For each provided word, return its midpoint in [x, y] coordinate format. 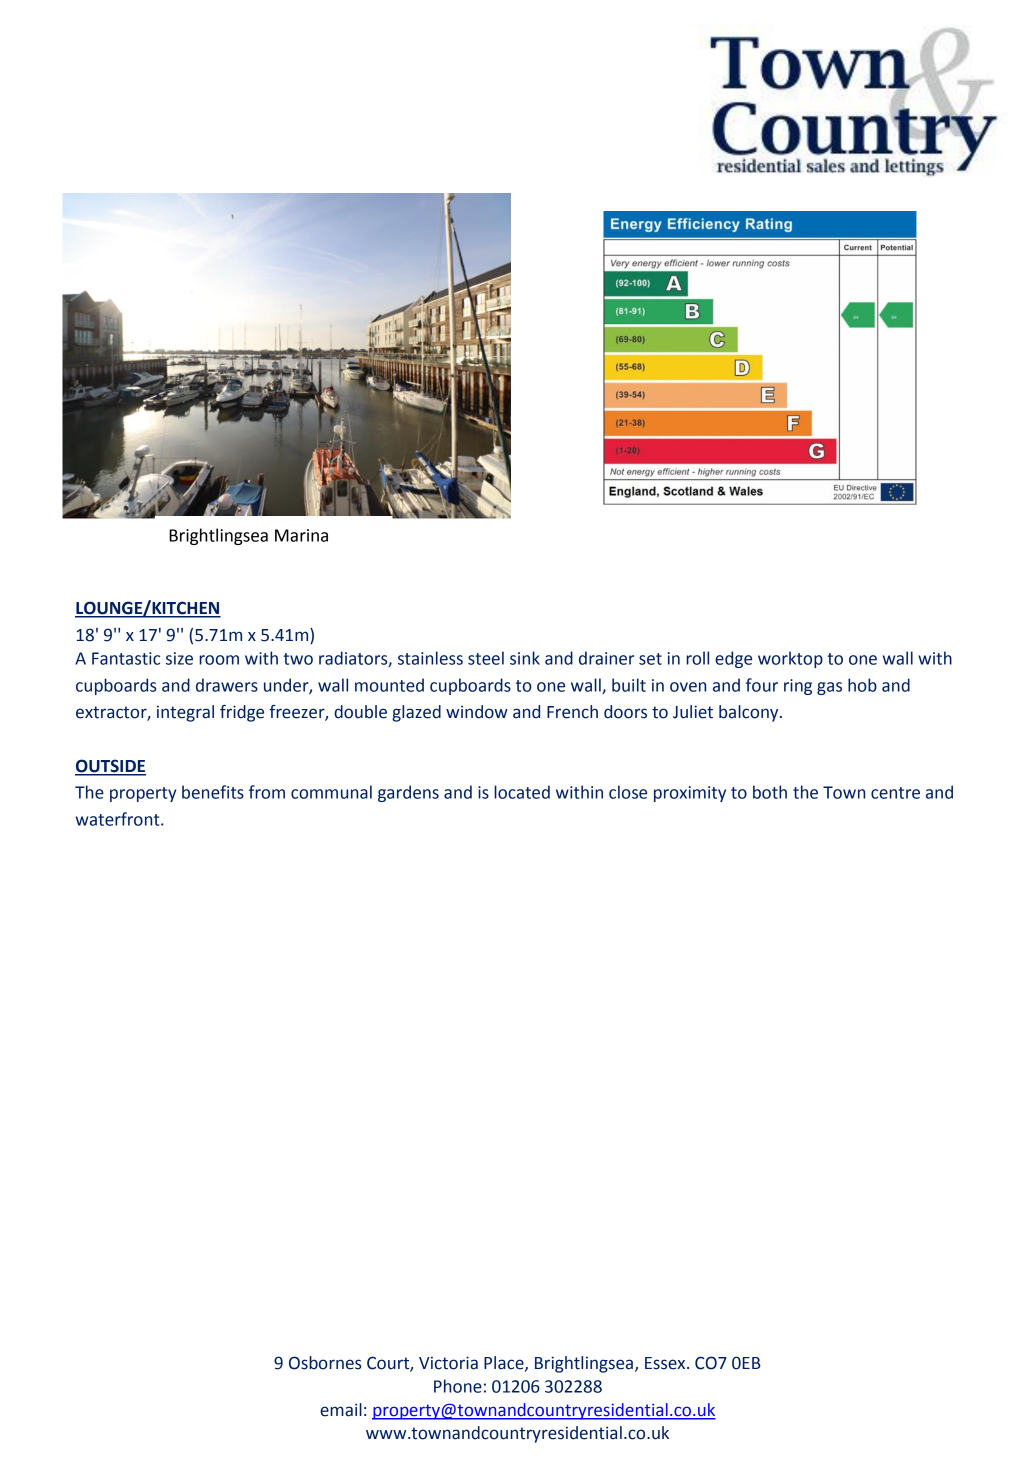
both [770, 792]
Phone [458, 1386]
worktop [790, 659]
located [522, 792]
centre [895, 793]
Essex [666, 1363]
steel [486, 658]
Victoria [448, 1363]
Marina [301, 535]
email [341, 1410]
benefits [213, 792]
